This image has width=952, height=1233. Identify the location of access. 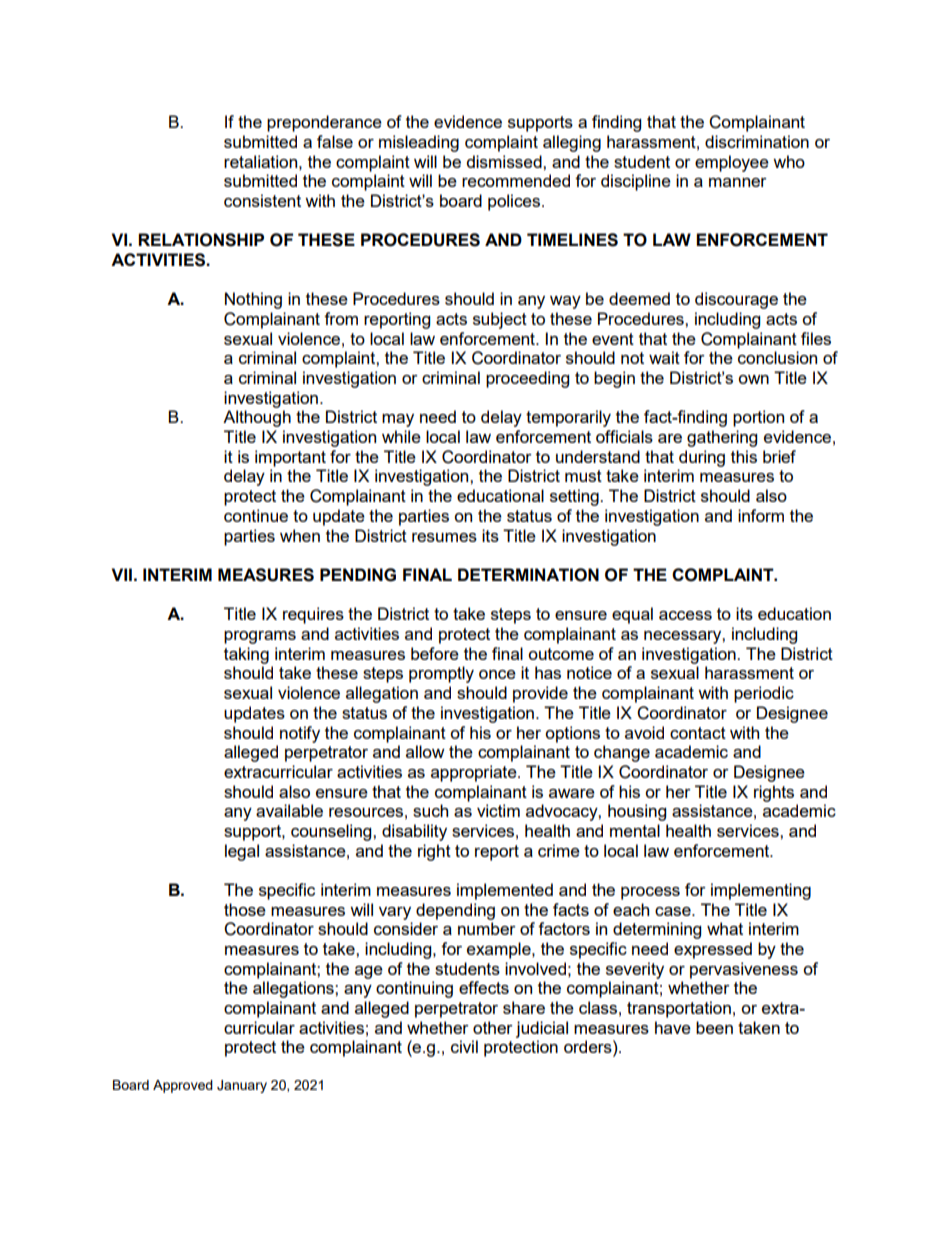
(685, 615).
